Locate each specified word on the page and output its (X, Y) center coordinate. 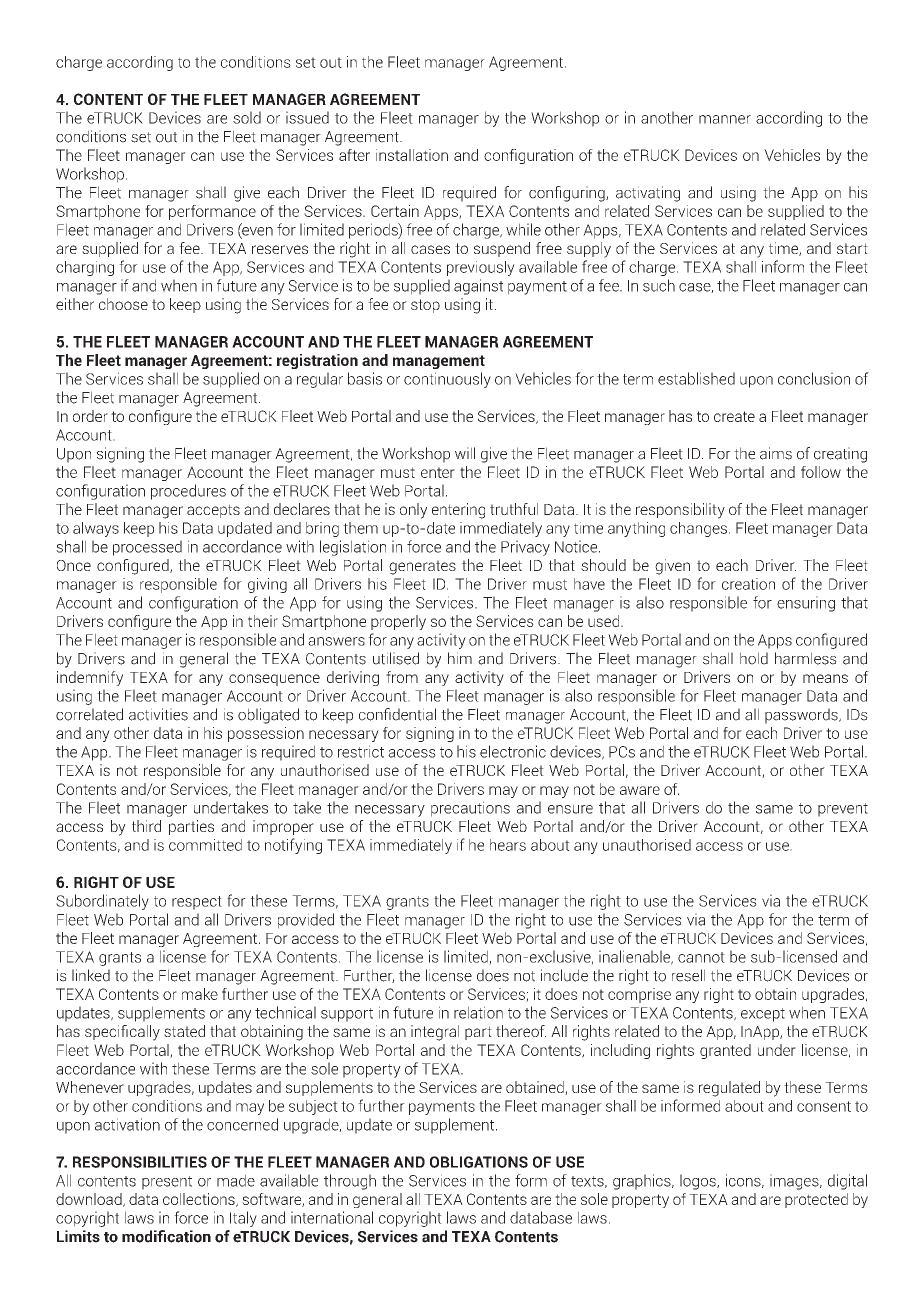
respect (197, 903)
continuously (447, 380)
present (167, 1183)
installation (412, 155)
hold (754, 658)
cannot (701, 957)
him (460, 658)
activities (158, 714)
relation (478, 1012)
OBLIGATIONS (479, 1162)
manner (725, 119)
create (734, 416)
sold (247, 117)
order (90, 416)
